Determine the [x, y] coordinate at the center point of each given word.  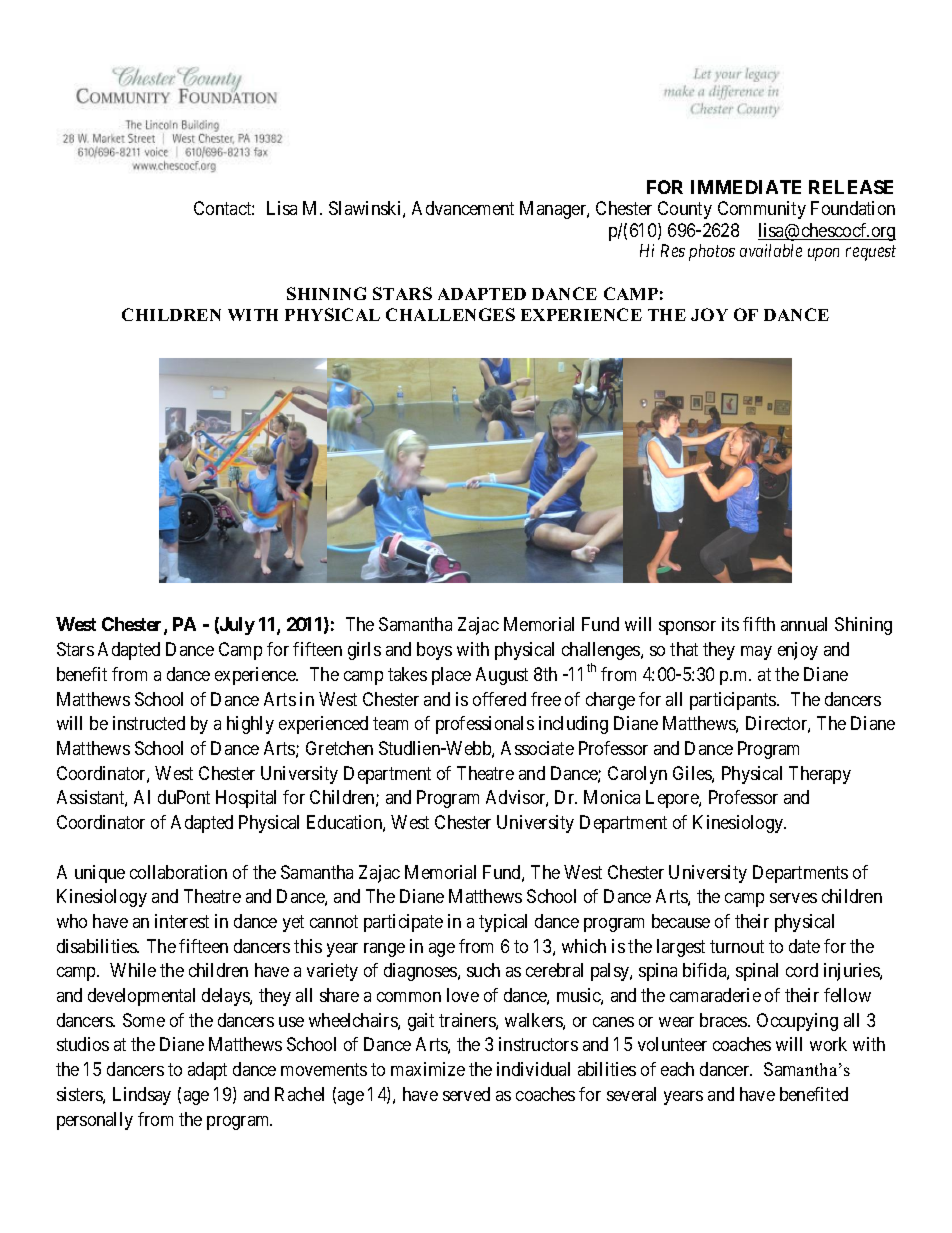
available [771, 250]
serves [793, 898]
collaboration [178, 872]
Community [762, 210]
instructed [149, 723]
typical [503, 923]
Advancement [463, 208]
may [756, 653]
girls [364, 651]
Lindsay [142, 1096]
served [466, 1094]
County [685, 210]
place [451, 676]
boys [434, 651]
